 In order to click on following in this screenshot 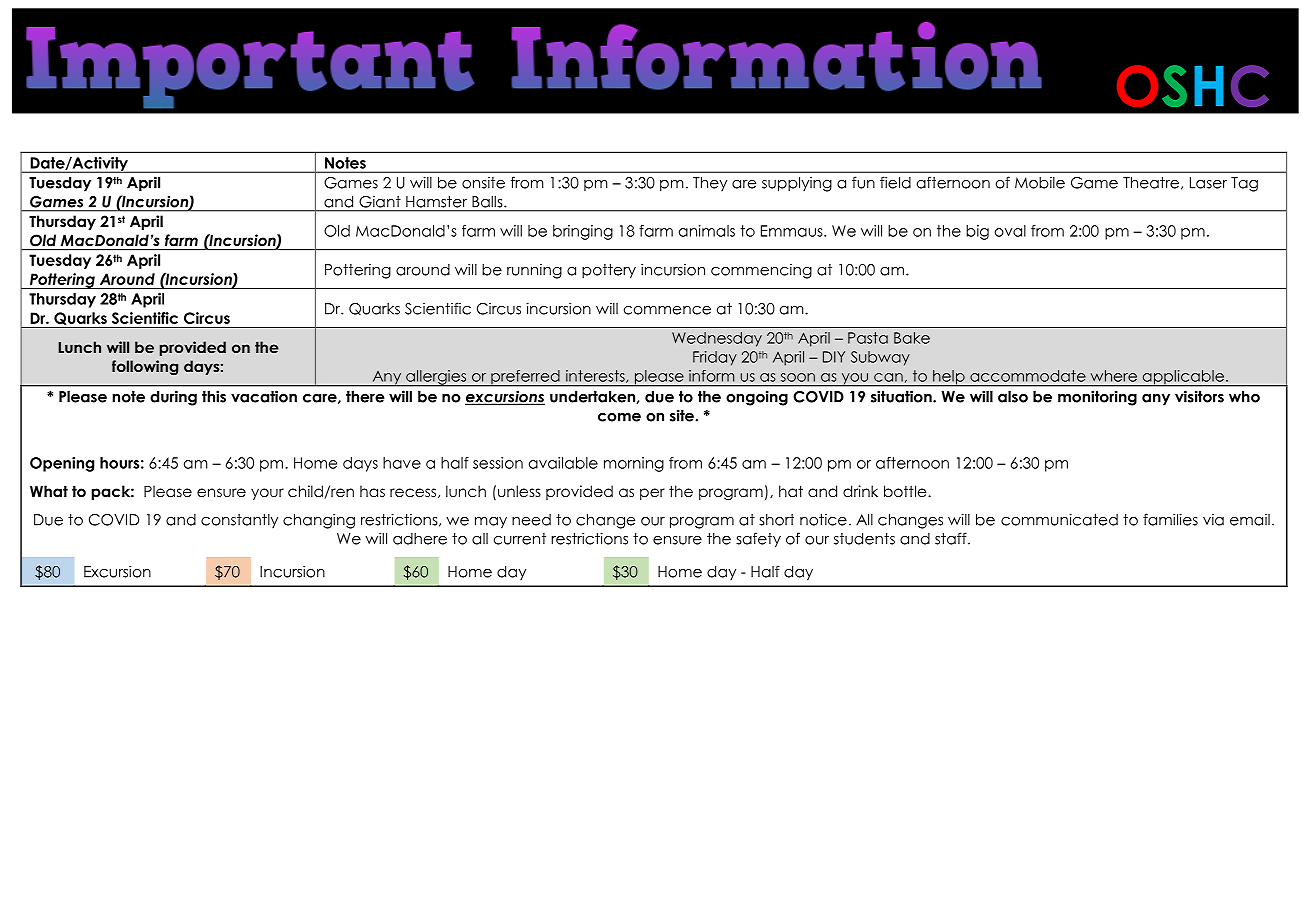, I will do `click(145, 367)`.
